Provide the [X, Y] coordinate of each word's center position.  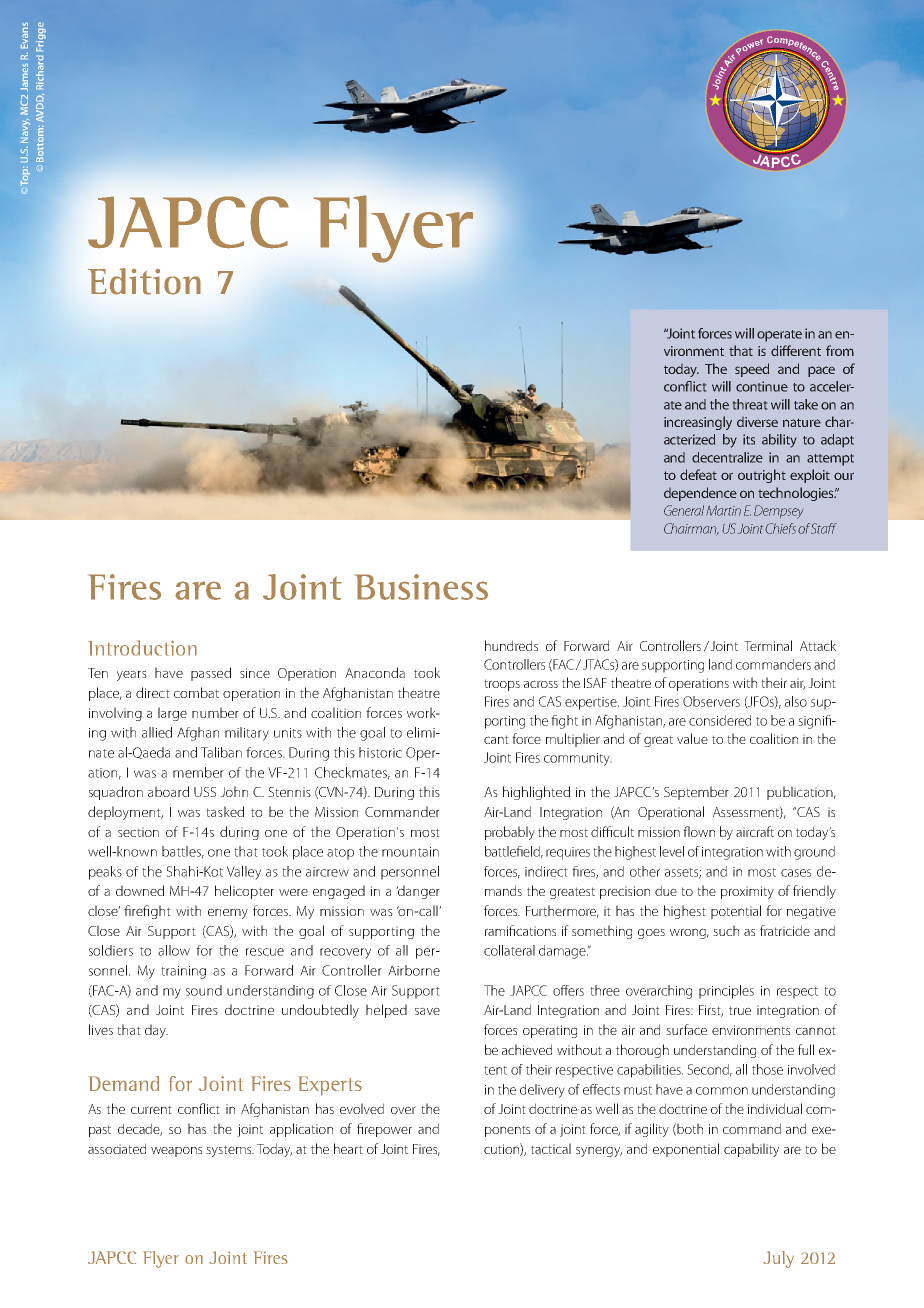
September [696, 793]
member [198, 772]
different [796, 350]
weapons [176, 1151]
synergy [599, 1151]
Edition [144, 281]
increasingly [698, 423]
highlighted [536, 793]
